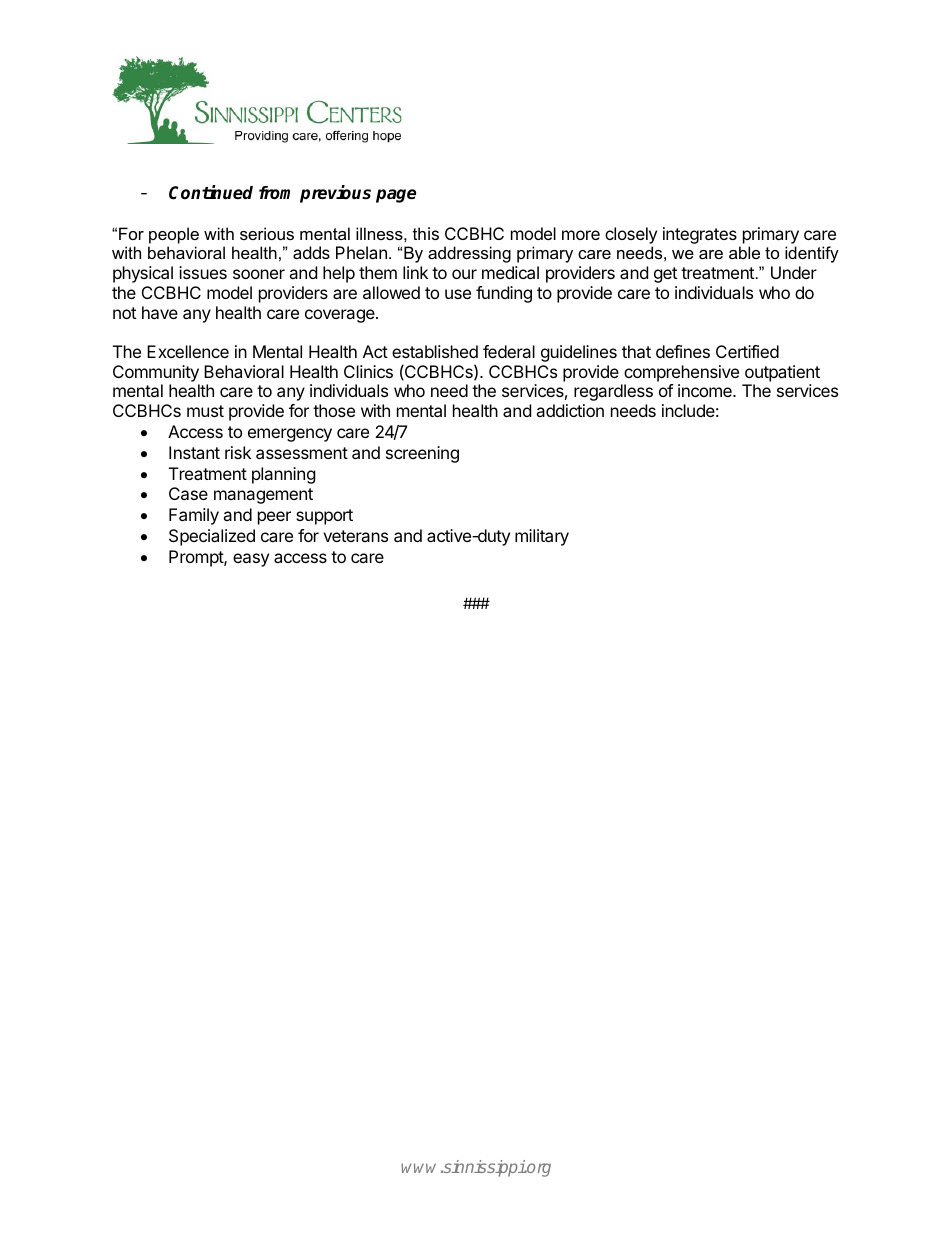  Describe the element at coordinates (422, 454) in the screenshot. I see `screening` at that location.
